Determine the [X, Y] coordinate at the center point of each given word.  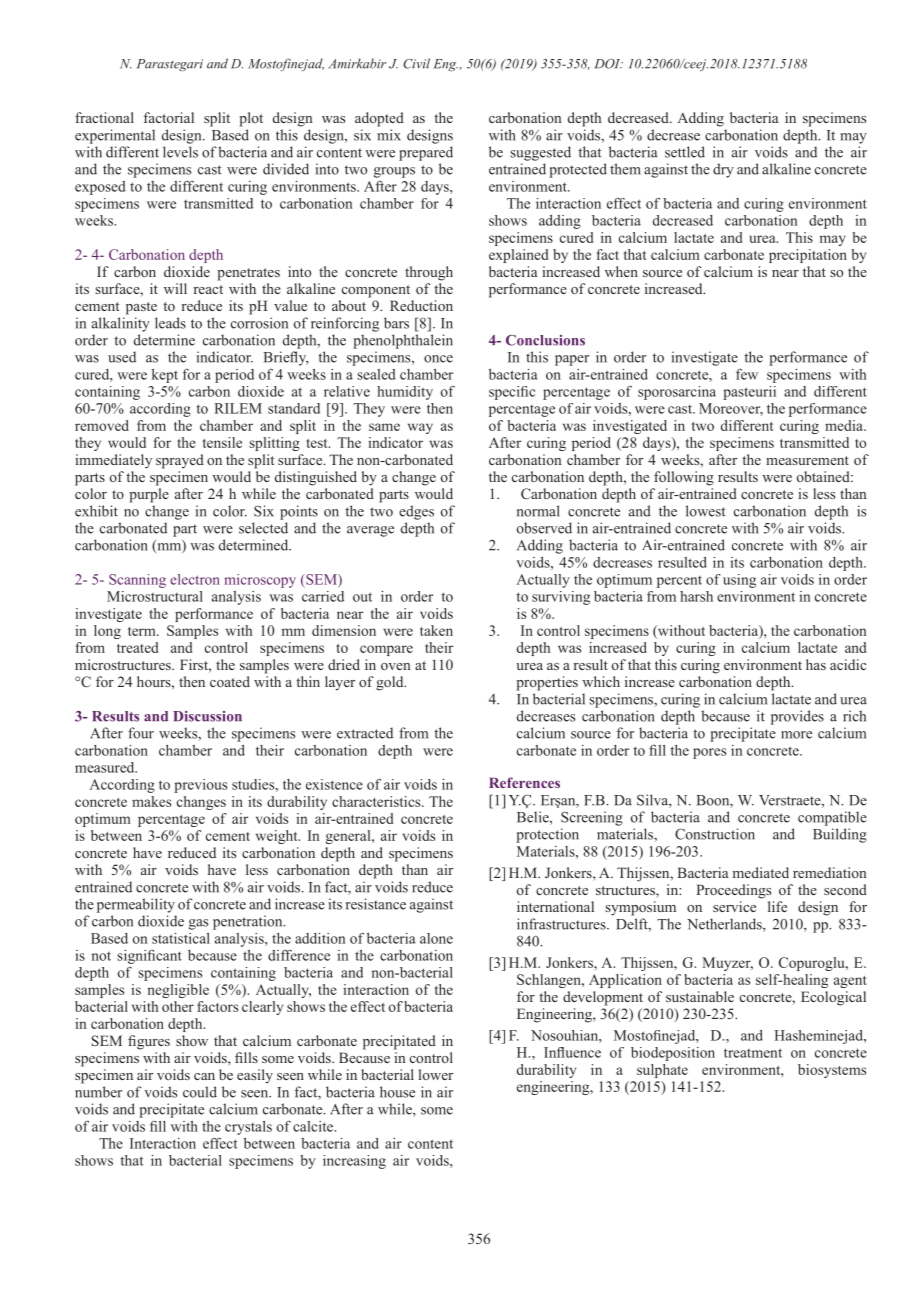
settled [685, 152]
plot [251, 119]
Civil [416, 63]
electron [195, 579]
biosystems [832, 1071]
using [739, 581]
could [200, 1092]
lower [436, 1074]
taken [436, 630]
